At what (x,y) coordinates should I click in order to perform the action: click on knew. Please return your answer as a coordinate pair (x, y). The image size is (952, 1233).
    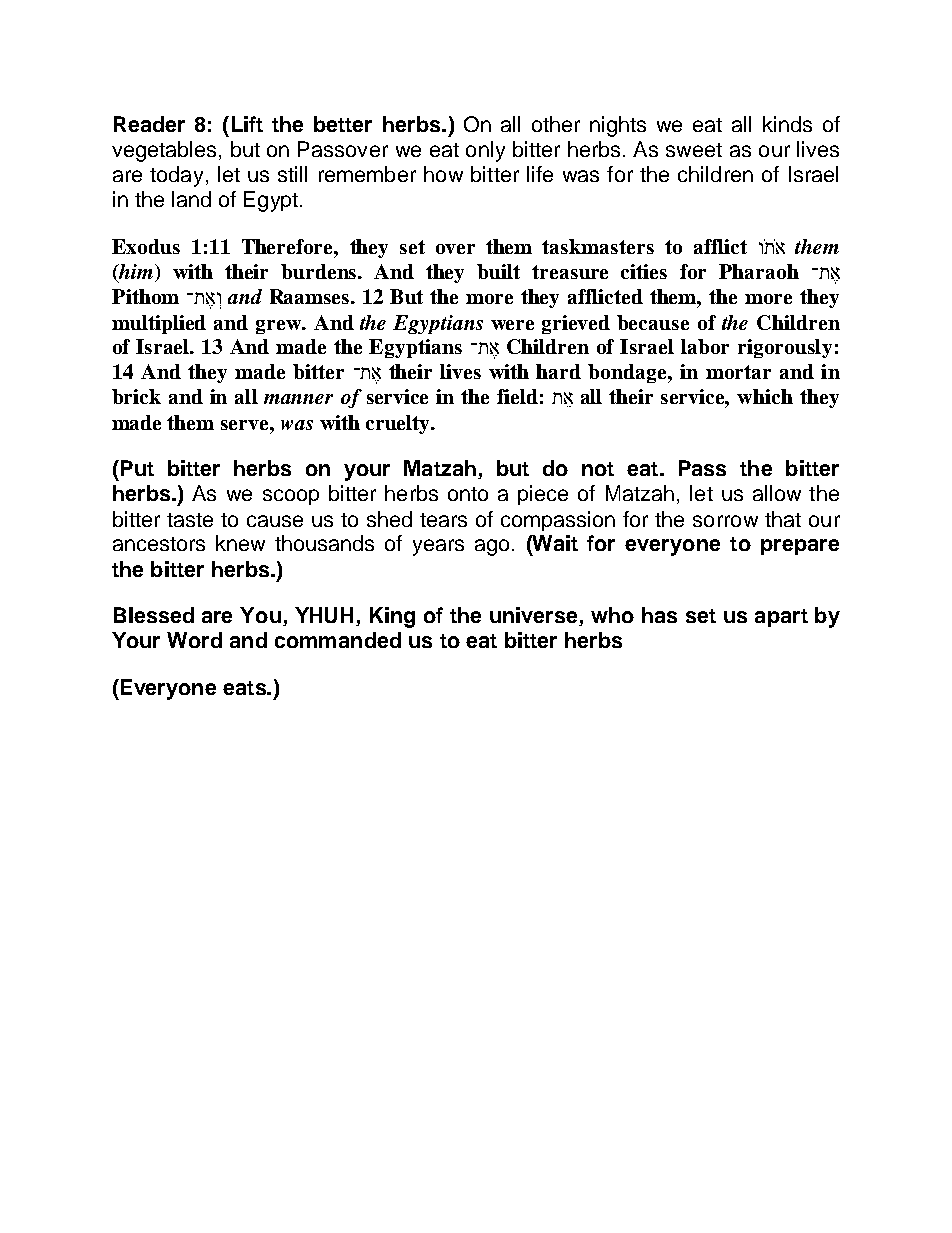
    Looking at the image, I should click on (240, 543).
